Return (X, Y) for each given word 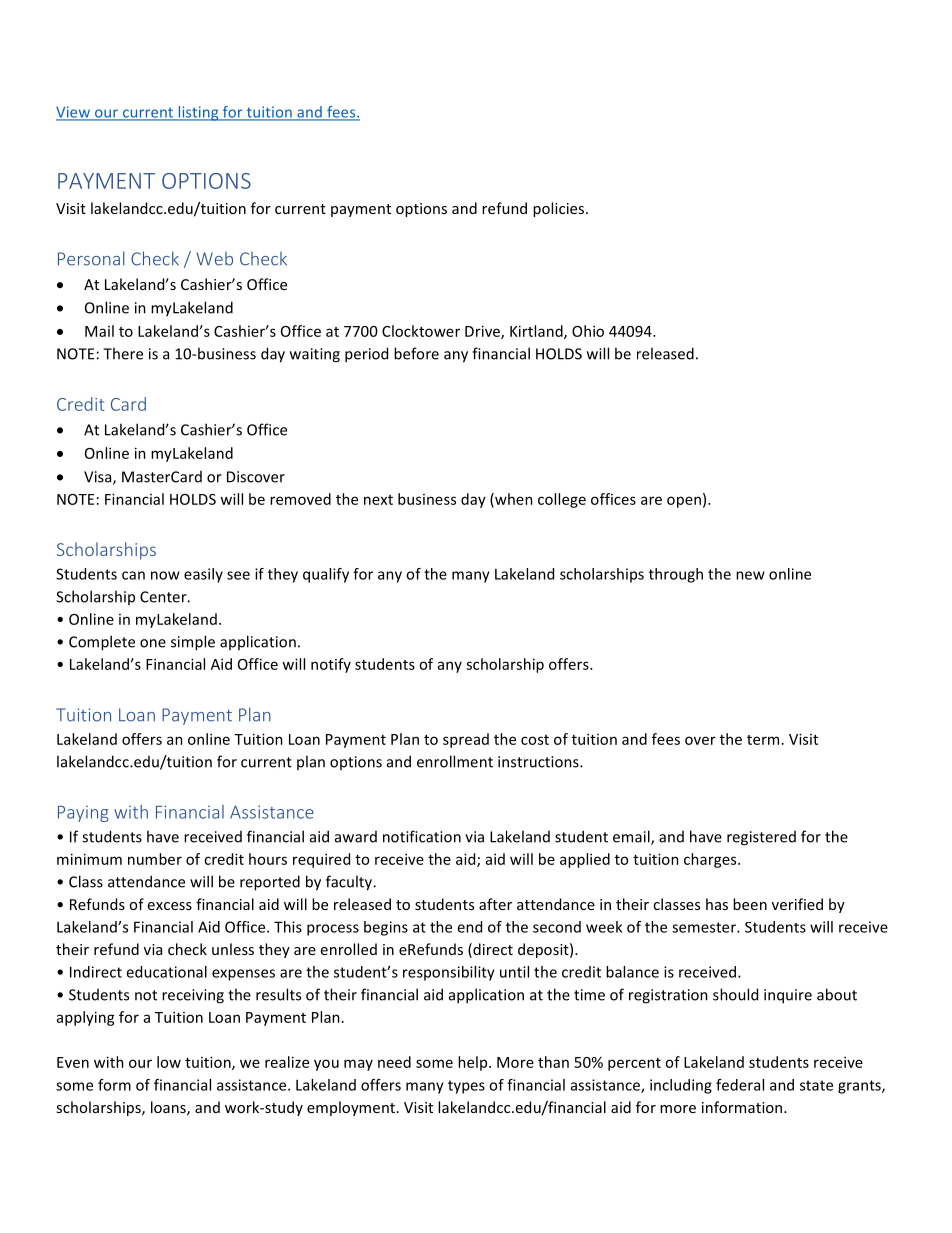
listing (198, 113)
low (169, 1062)
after (495, 904)
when (513, 500)
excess (170, 906)
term (763, 740)
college (562, 500)
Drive (483, 332)
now (165, 575)
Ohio (588, 331)
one (153, 643)
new (750, 575)
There (123, 353)
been (750, 904)
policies (558, 209)
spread (466, 740)
